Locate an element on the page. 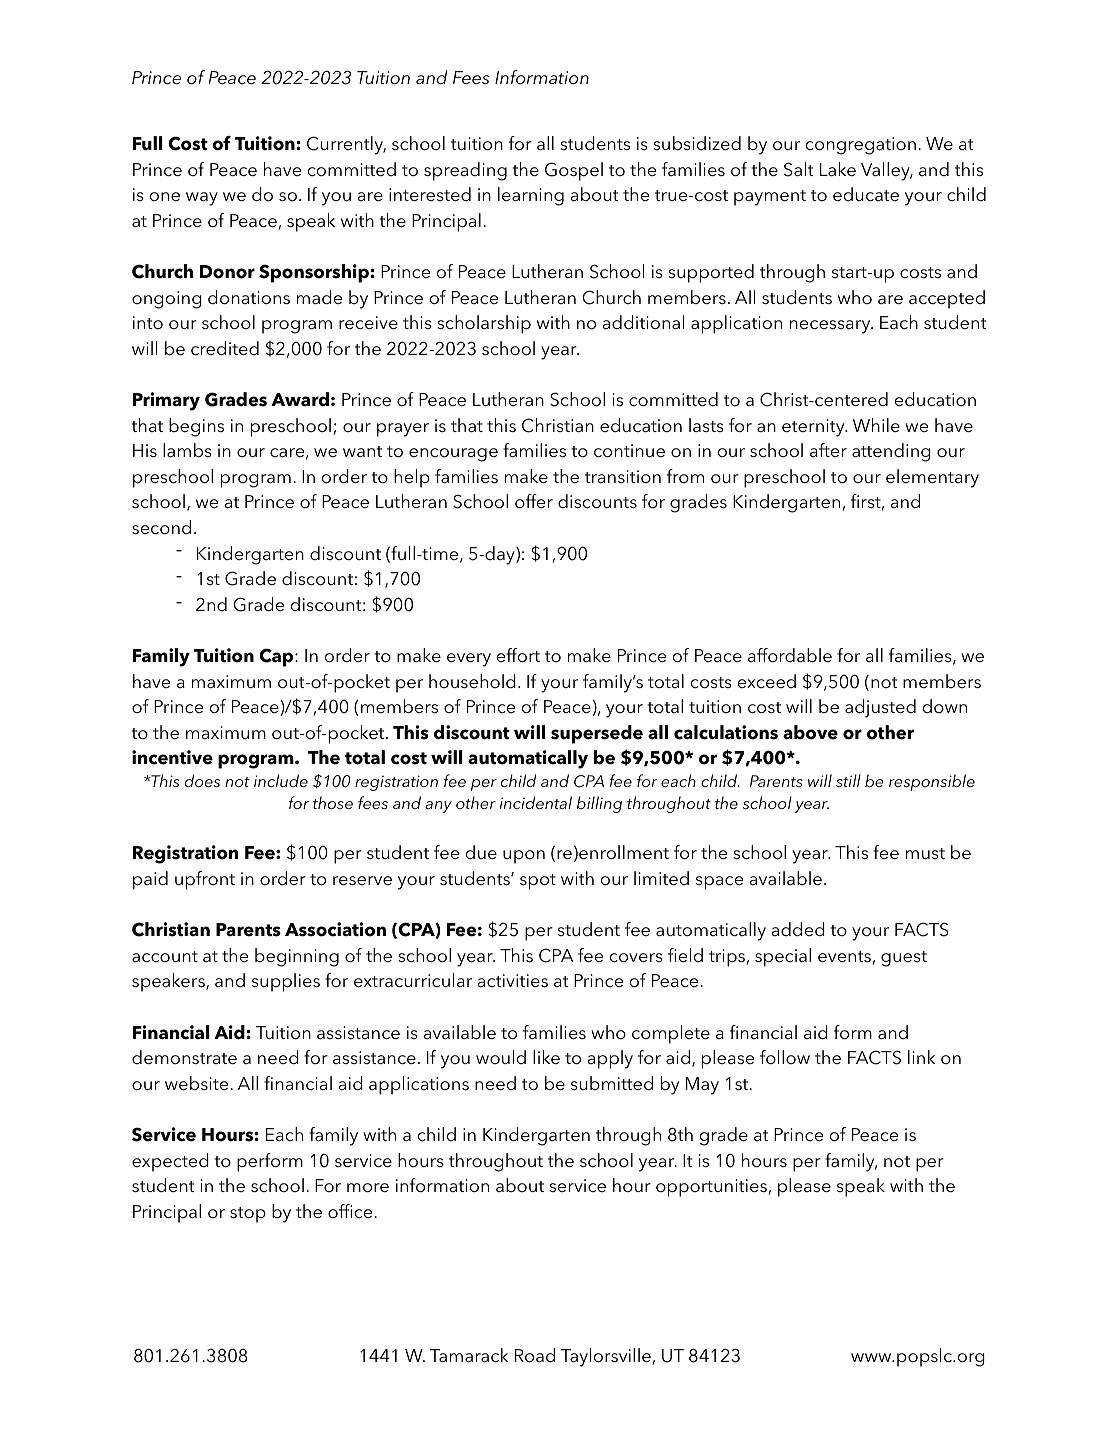  activities is located at coordinates (512, 981).
